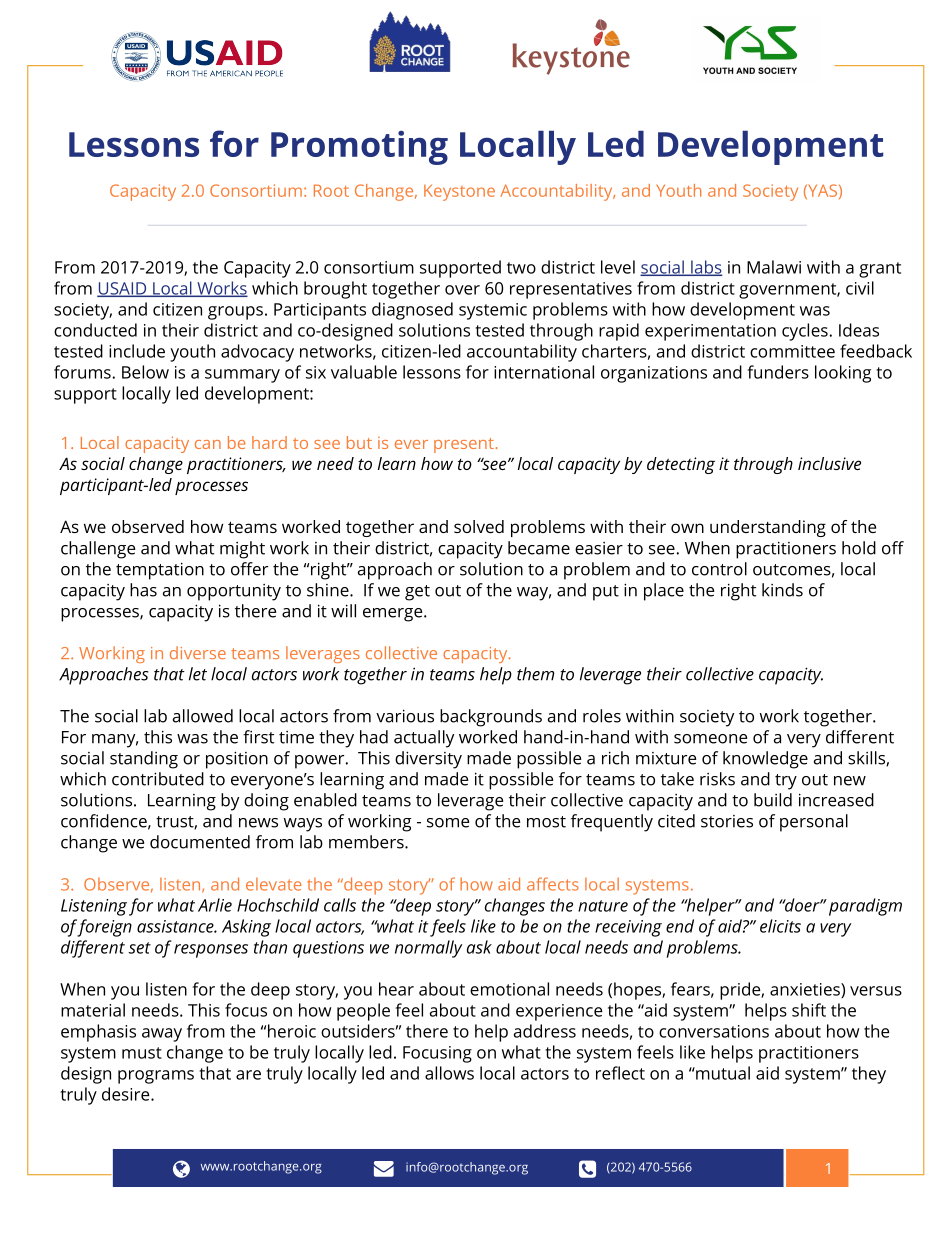  Describe the element at coordinates (449, 1073) in the image. I see `allows` at that location.
